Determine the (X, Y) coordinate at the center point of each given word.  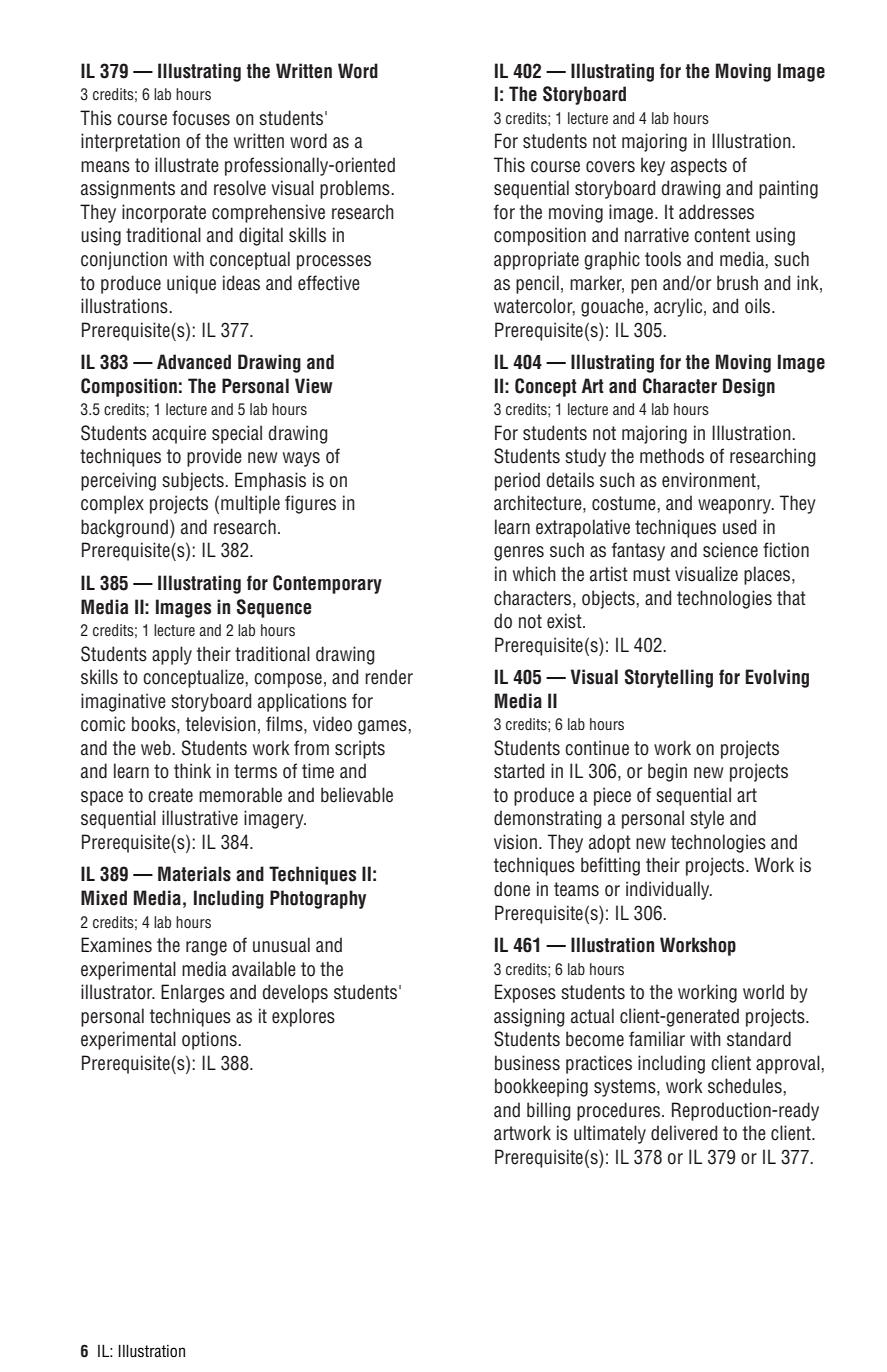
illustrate (187, 165)
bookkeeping (541, 1087)
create (170, 795)
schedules (746, 1086)
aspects (699, 167)
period (517, 481)
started (519, 771)
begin (667, 772)
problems (356, 189)
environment (710, 481)
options (210, 1040)
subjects (194, 481)
